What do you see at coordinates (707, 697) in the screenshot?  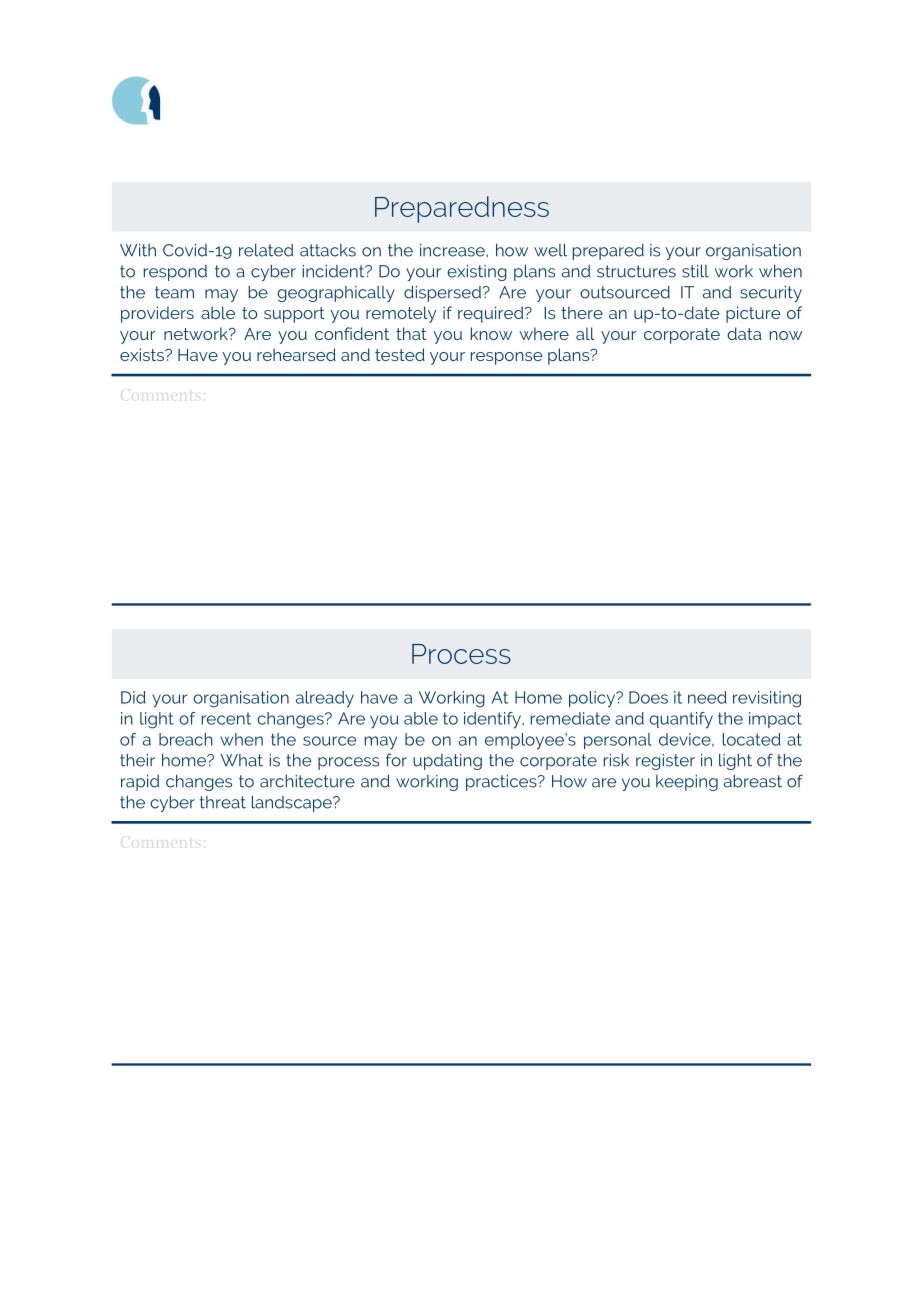 I see `need` at bounding box center [707, 697].
